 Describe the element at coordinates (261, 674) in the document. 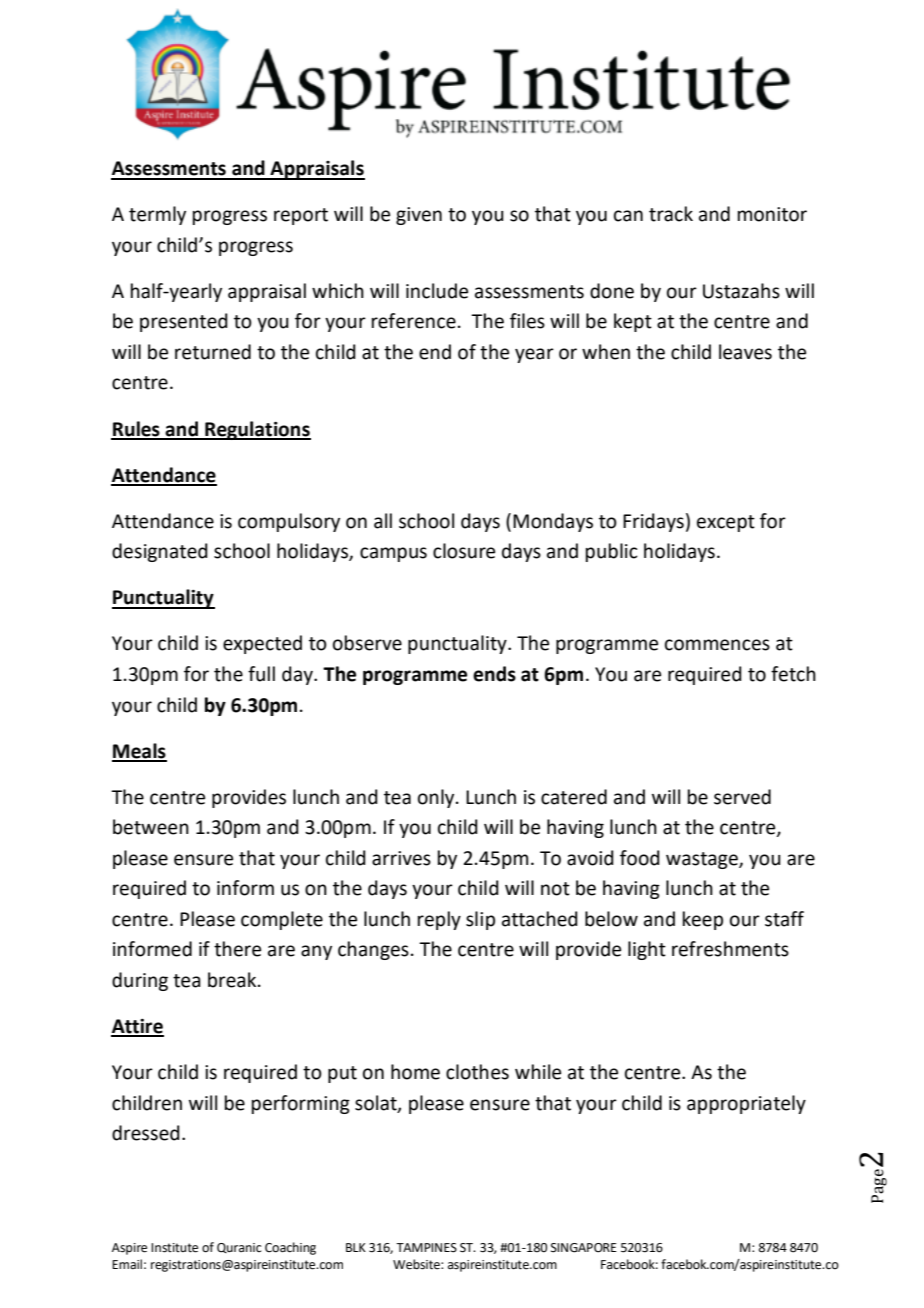

I see `full` at that location.
